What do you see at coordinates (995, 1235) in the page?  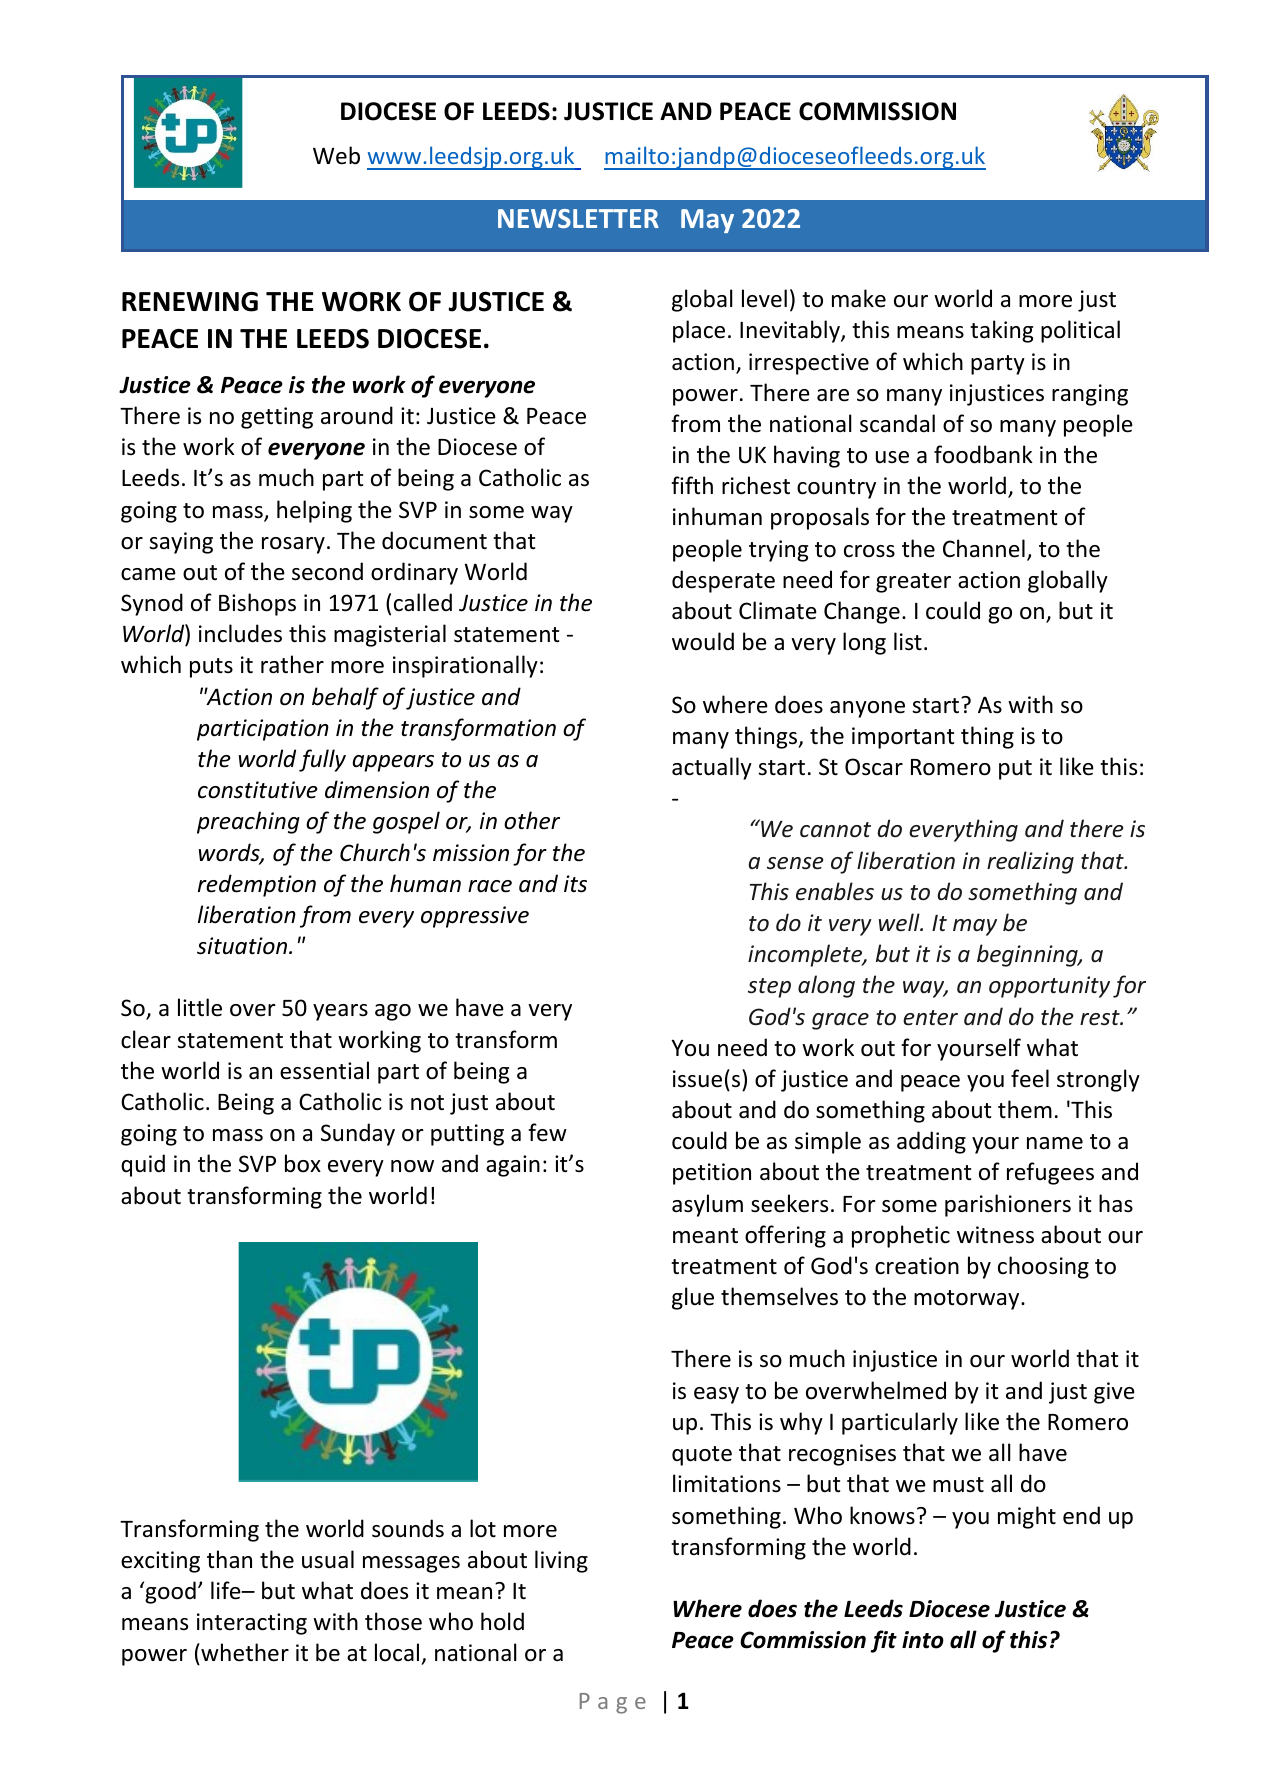 I see `witness` at bounding box center [995, 1235].
